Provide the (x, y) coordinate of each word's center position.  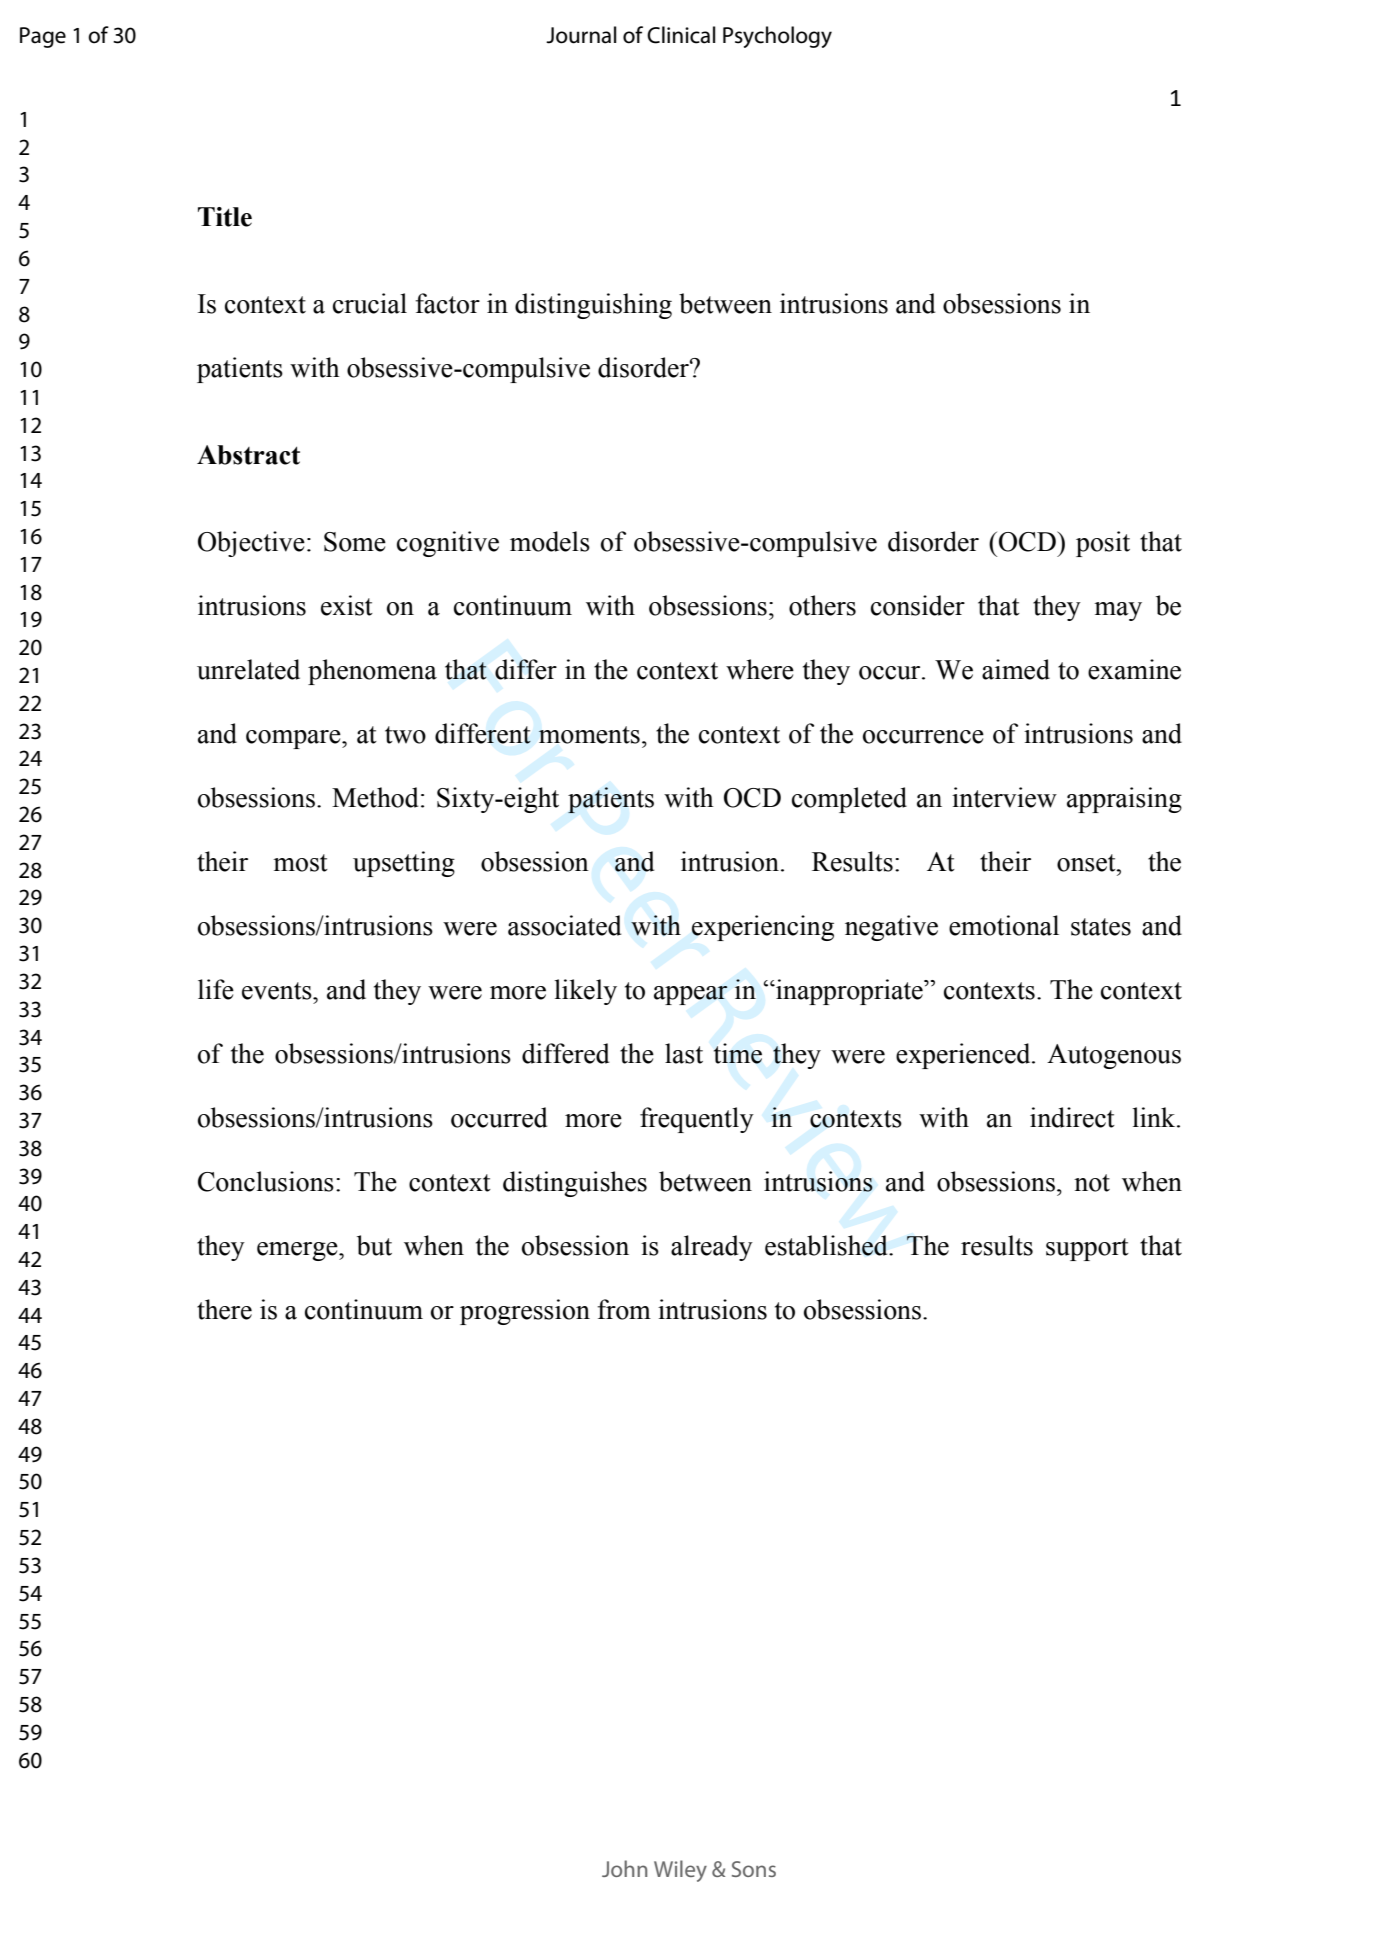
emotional (1004, 925)
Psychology (777, 37)
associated (564, 925)
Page (43, 37)
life (216, 989)
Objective (251, 544)
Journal (581, 35)
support (1087, 1249)
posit (1103, 544)
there (224, 1309)
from (624, 1309)
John (624, 1868)
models (550, 541)
